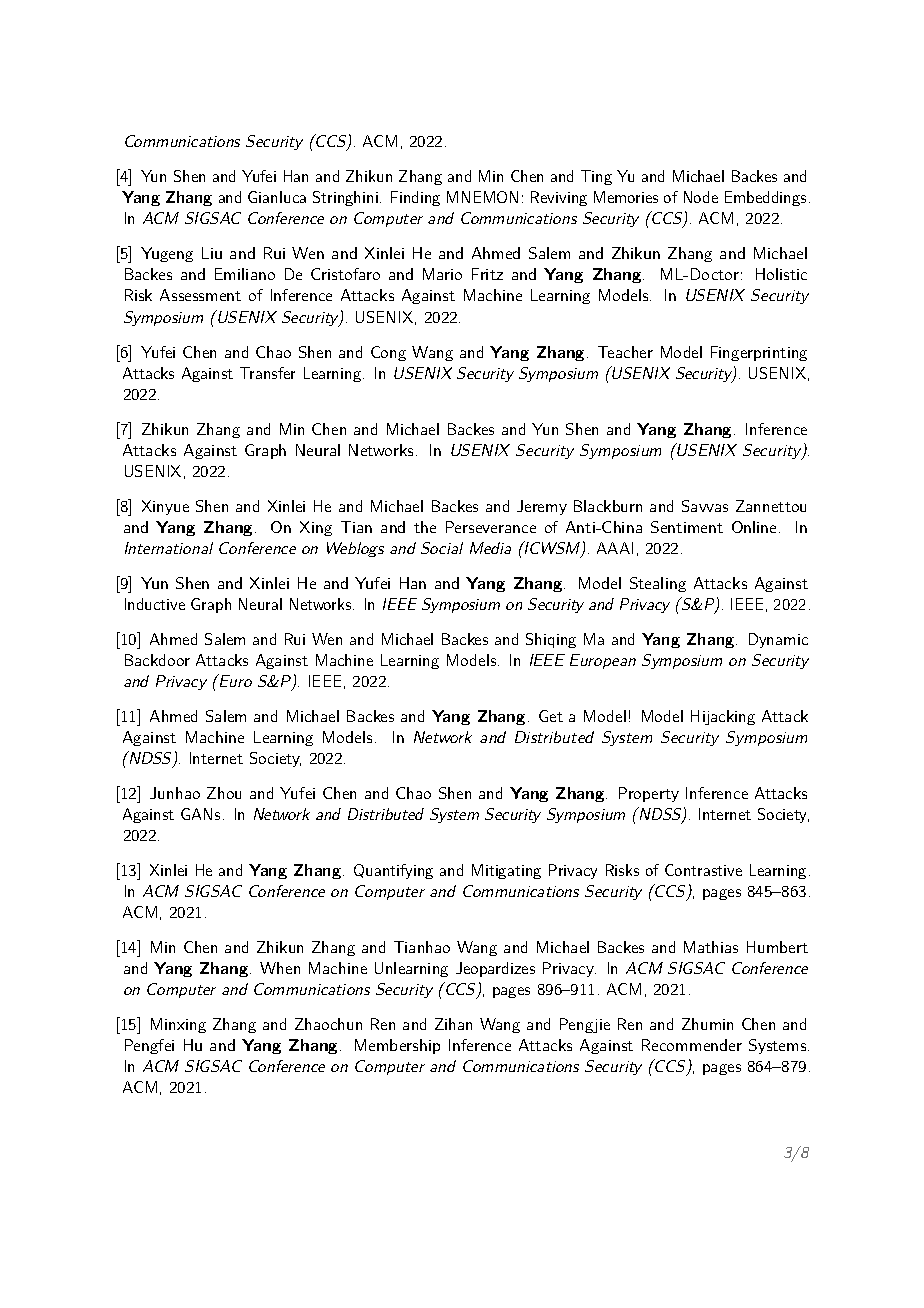 This document has width=924, height=1308. Describe the element at coordinates (658, 584) in the document. I see `Stealing` at that location.
